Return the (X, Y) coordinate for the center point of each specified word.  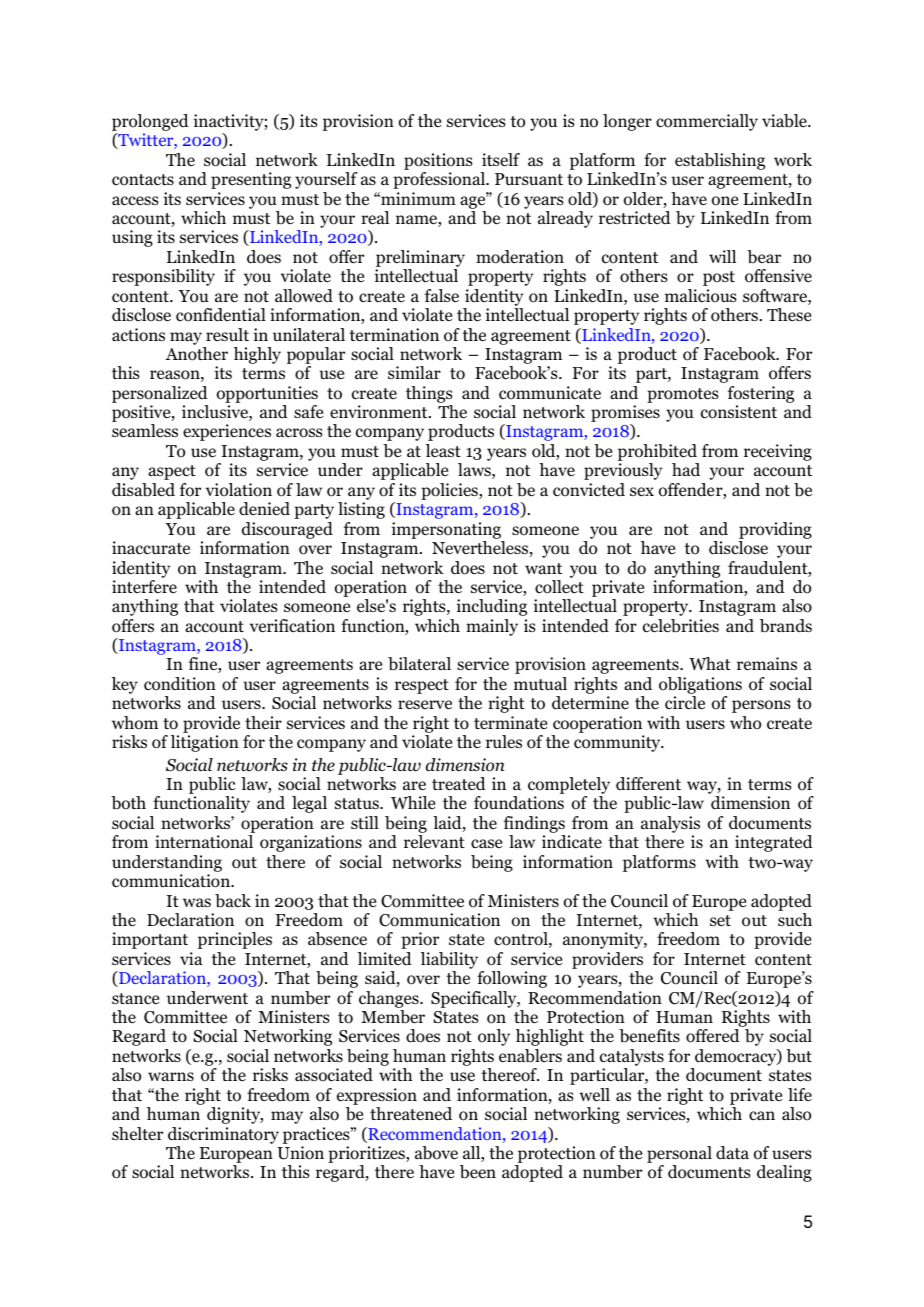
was (197, 902)
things (429, 394)
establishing (720, 161)
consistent (739, 412)
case (486, 843)
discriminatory (223, 1135)
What (710, 663)
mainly (492, 627)
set (720, 920)
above (436, 1153)
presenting (251, 180)
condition (180, 684)
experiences (227, 432)
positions (438, 161)
